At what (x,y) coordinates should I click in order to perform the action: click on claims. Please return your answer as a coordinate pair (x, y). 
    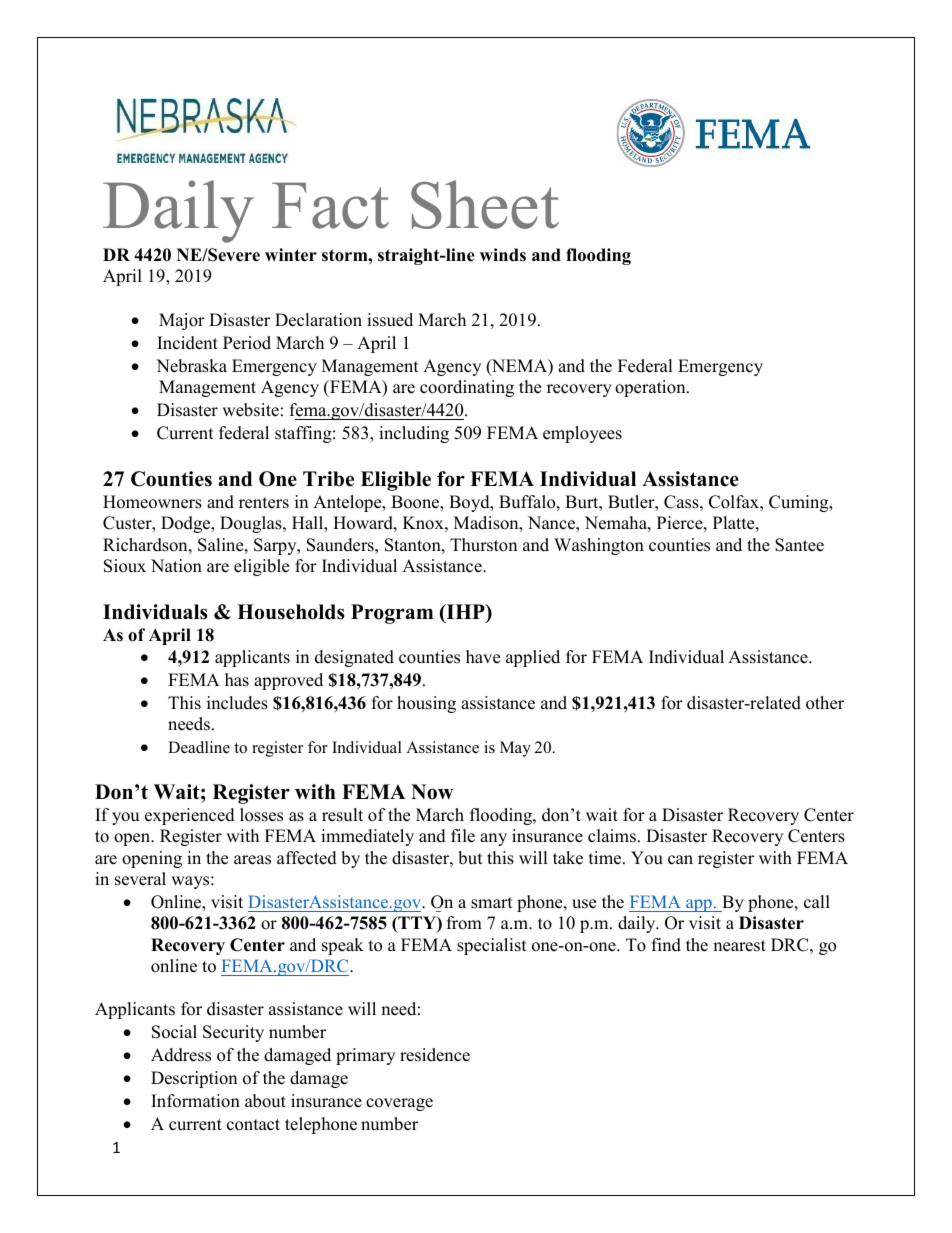
    Looking at the image, I should click on (612, 836).
